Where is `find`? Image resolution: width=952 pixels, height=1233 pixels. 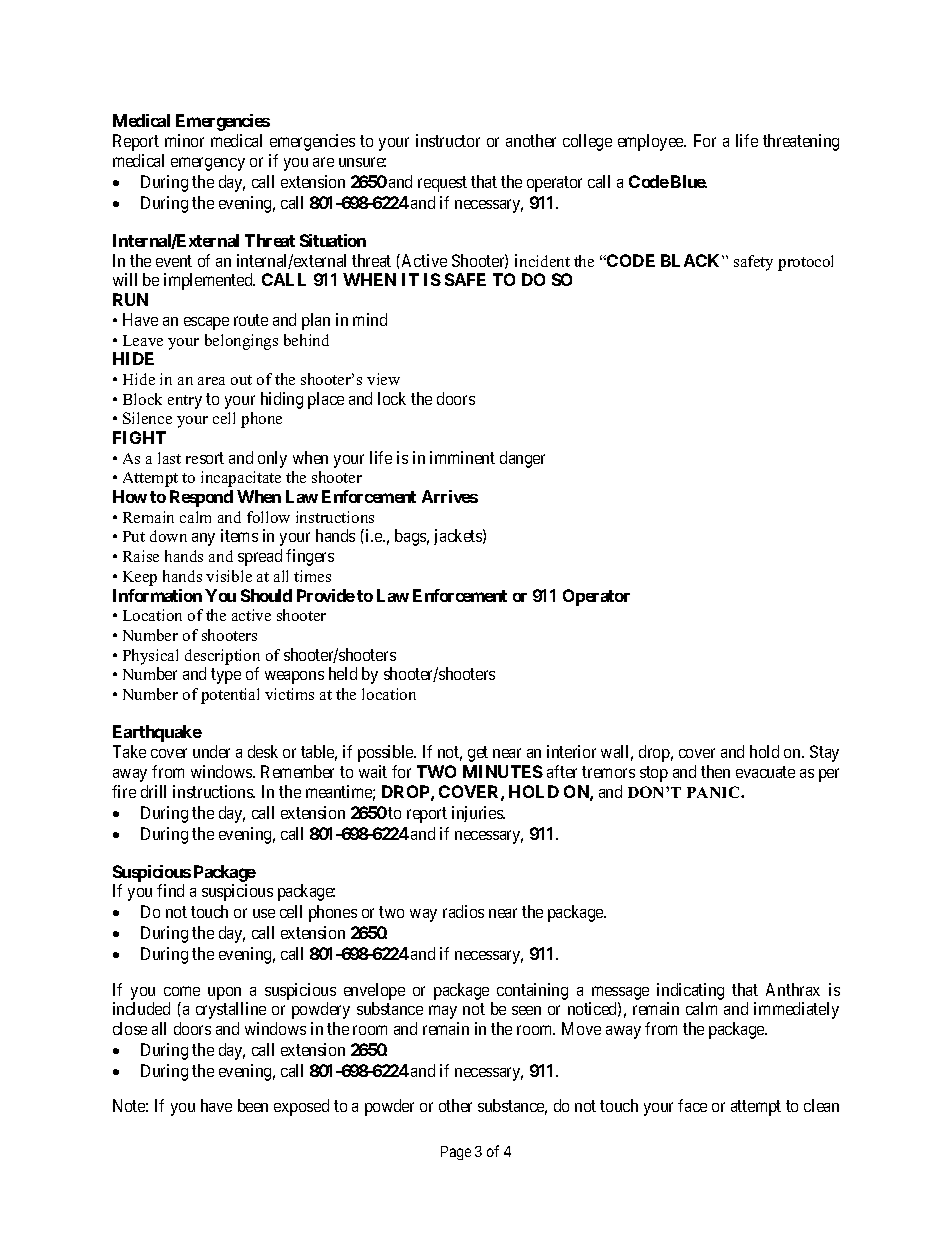 find is located at coordinates (170, 890).
